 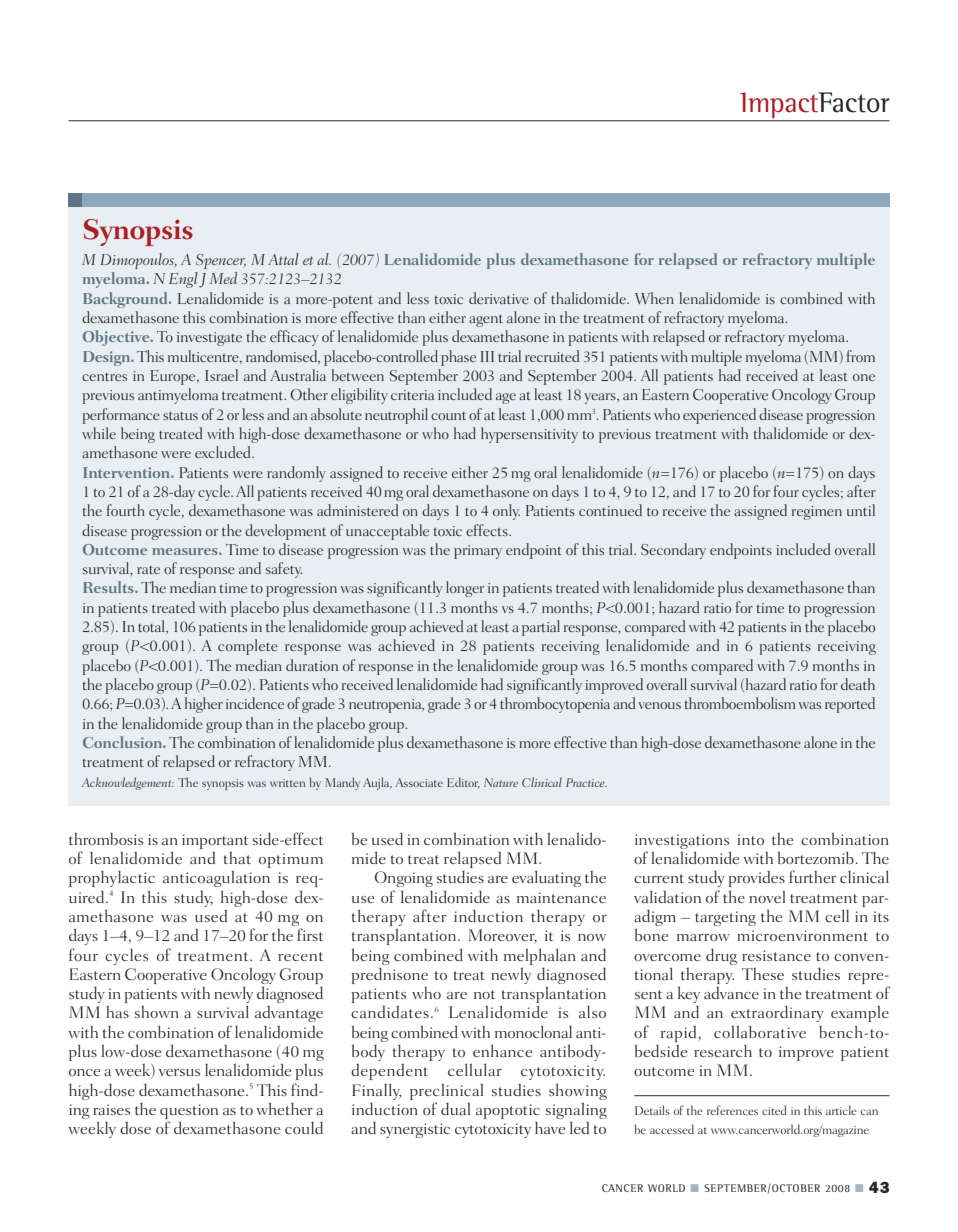 What do you see at coordinates (237, 858) in the screenshot?
I see `that` at bounding box center [237, 858].
